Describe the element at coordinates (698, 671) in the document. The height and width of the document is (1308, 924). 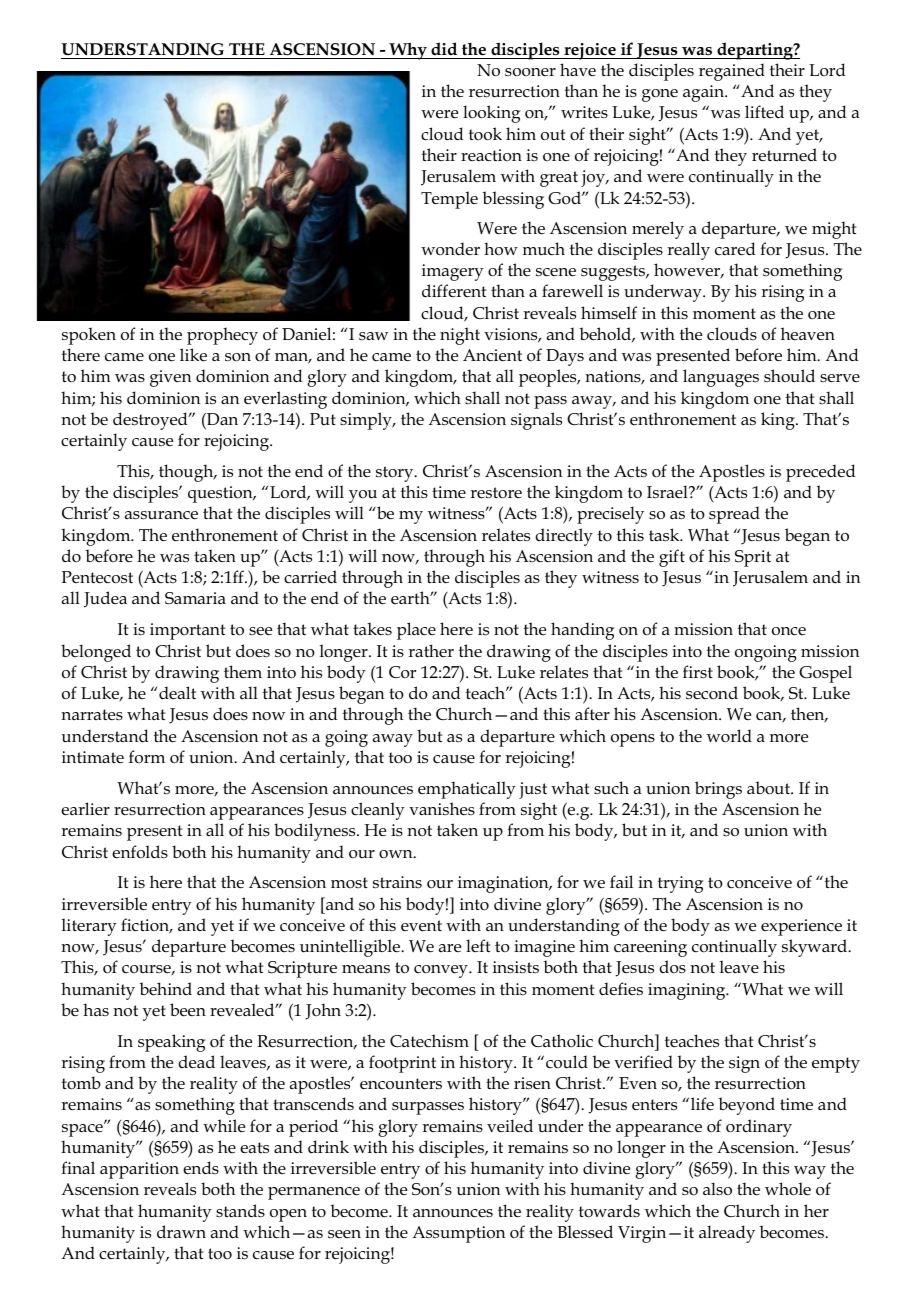
I see `first` at that location.
